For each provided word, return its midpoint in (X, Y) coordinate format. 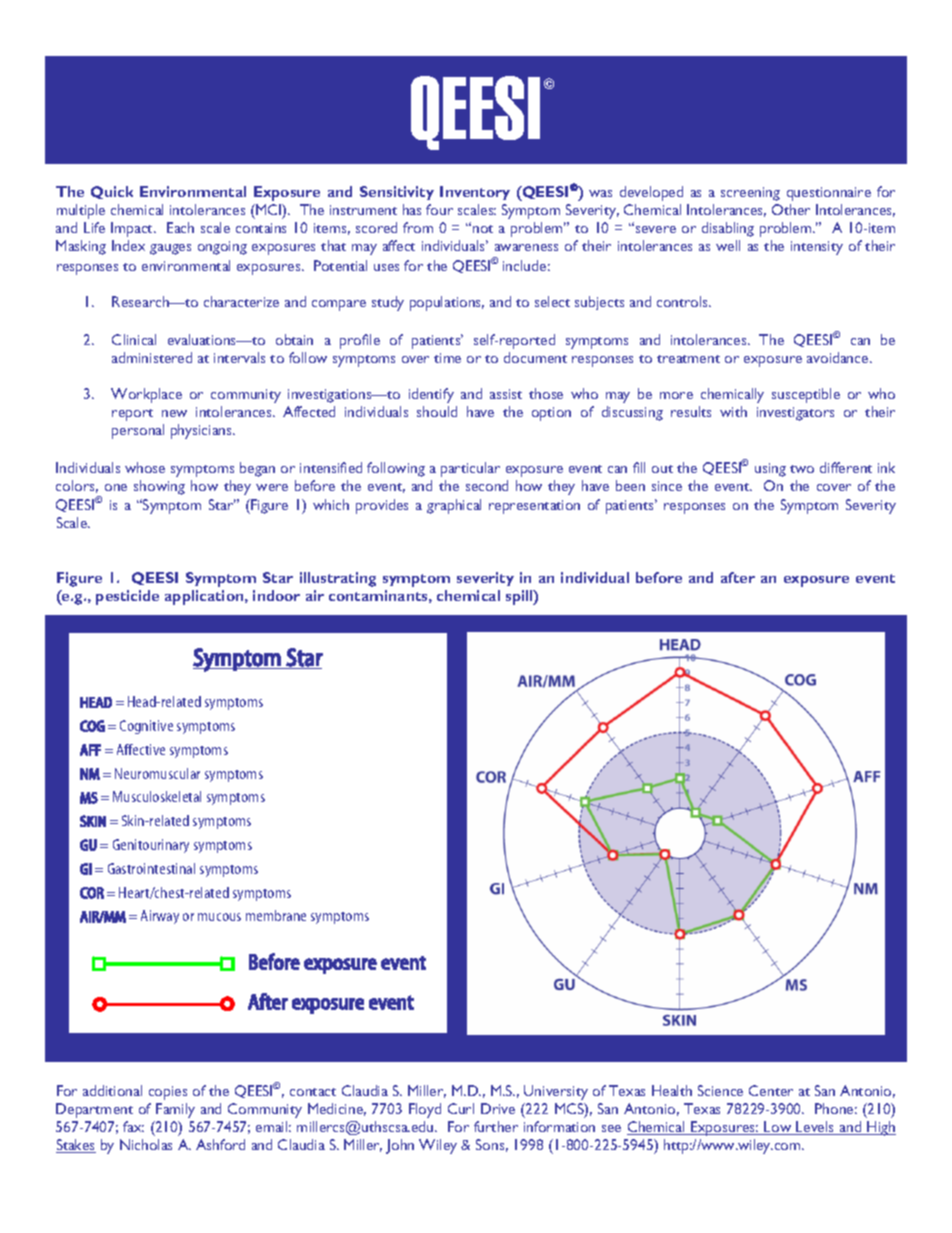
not (483, 229)
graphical (454, 506)
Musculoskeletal (157, 796)
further (496, 1126)
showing (159, 487)
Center (771, 1090)
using (770, 470)
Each (180, 227)
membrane (276, 915)
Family (175, 1110)
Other (791, 209)
